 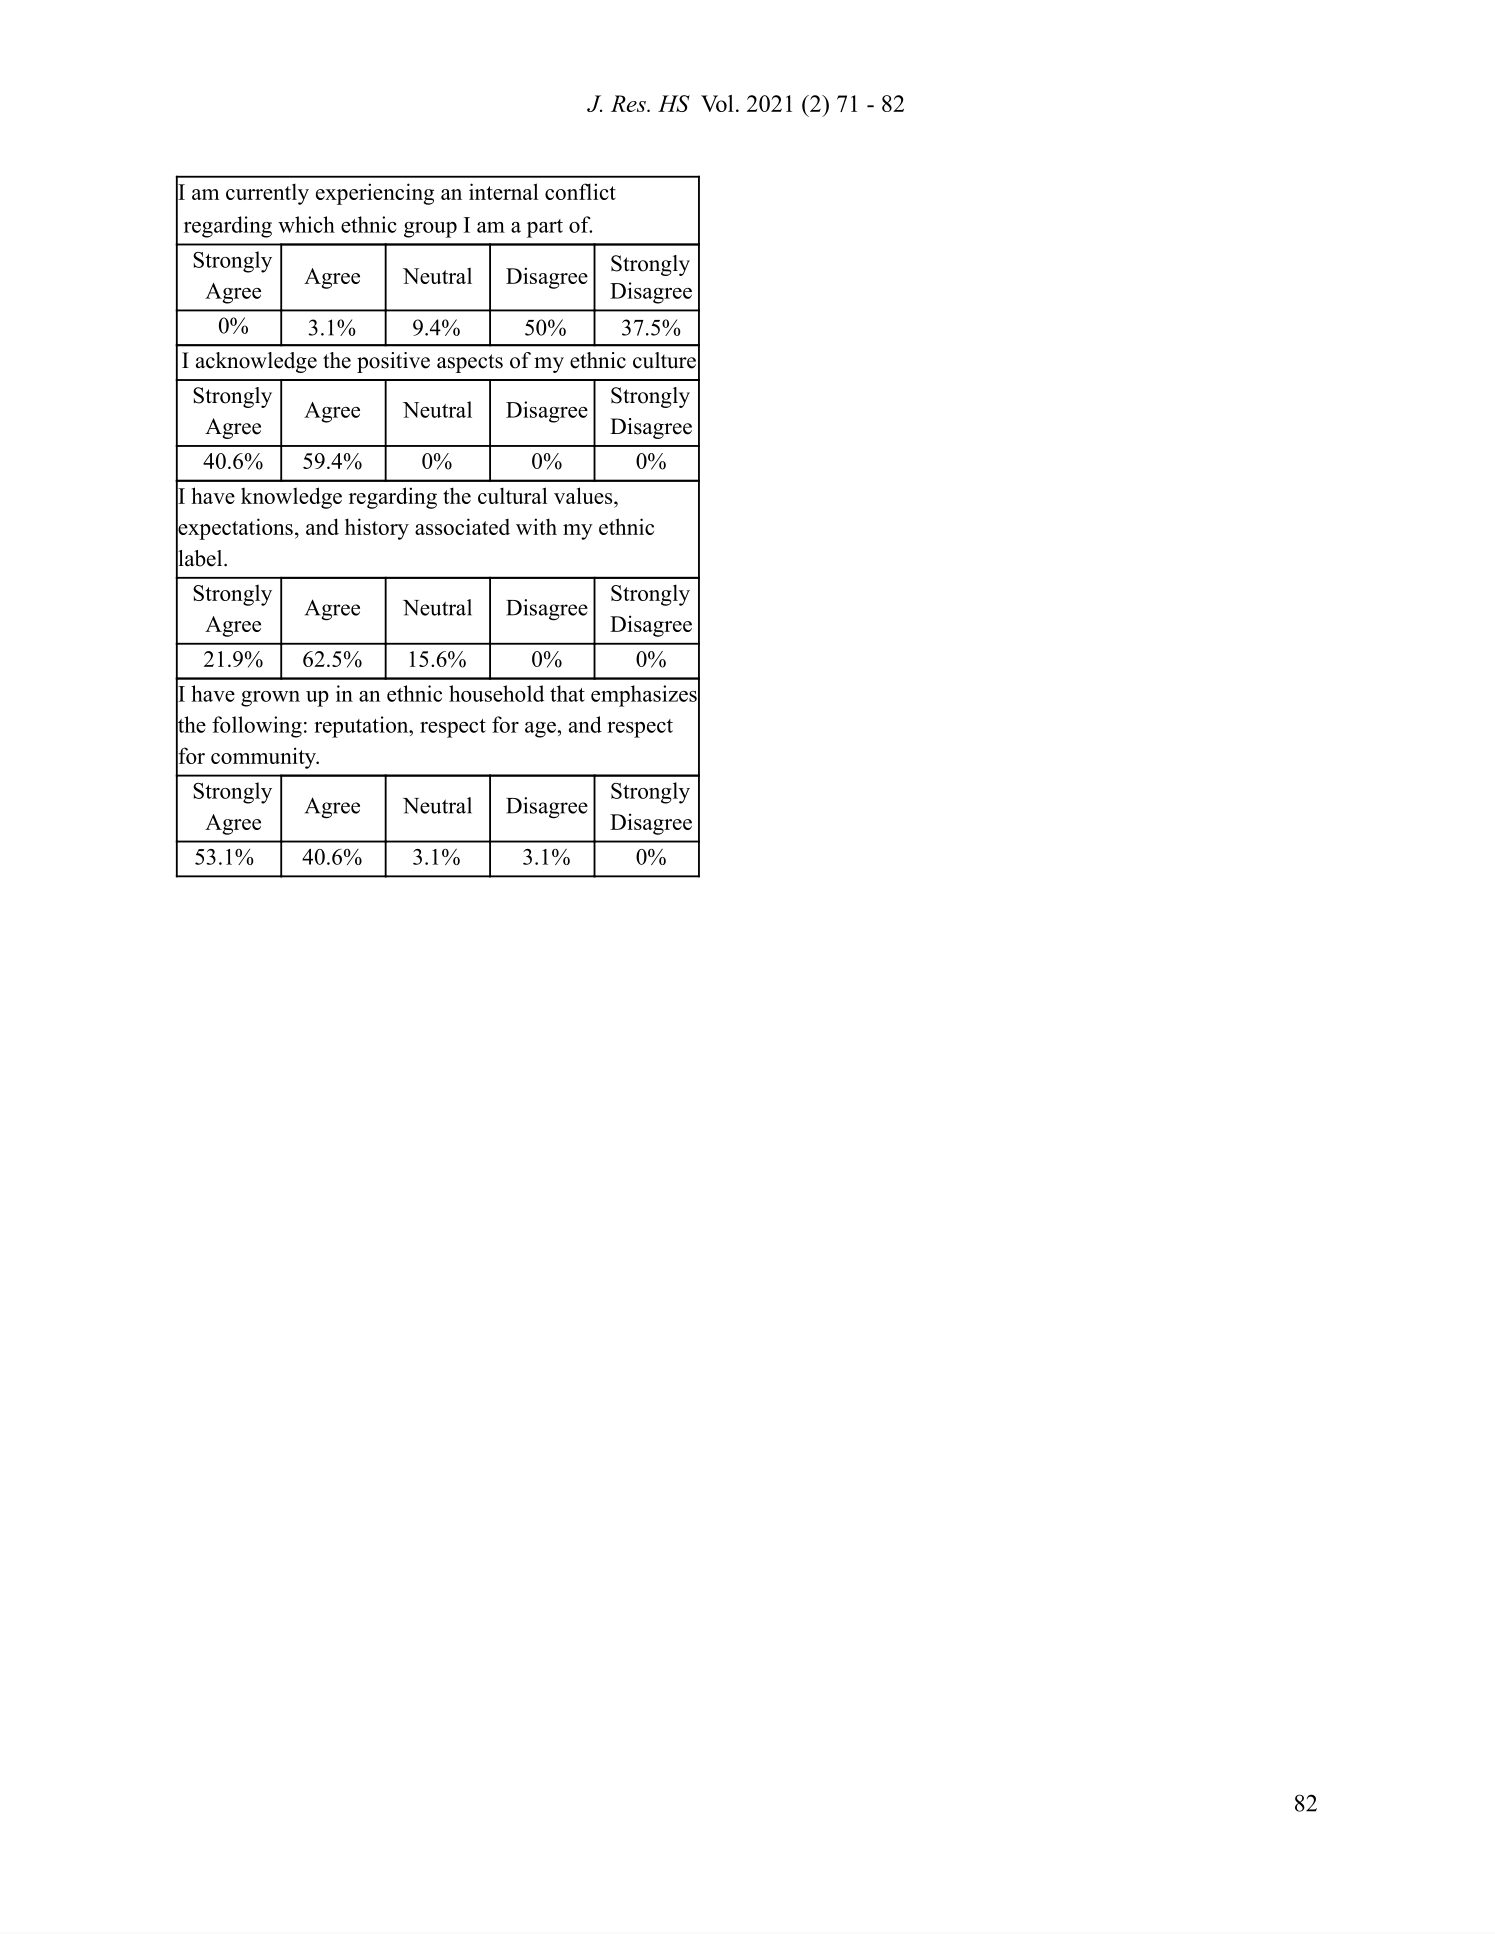 I want to click on household, so click(x=496, y=693).
